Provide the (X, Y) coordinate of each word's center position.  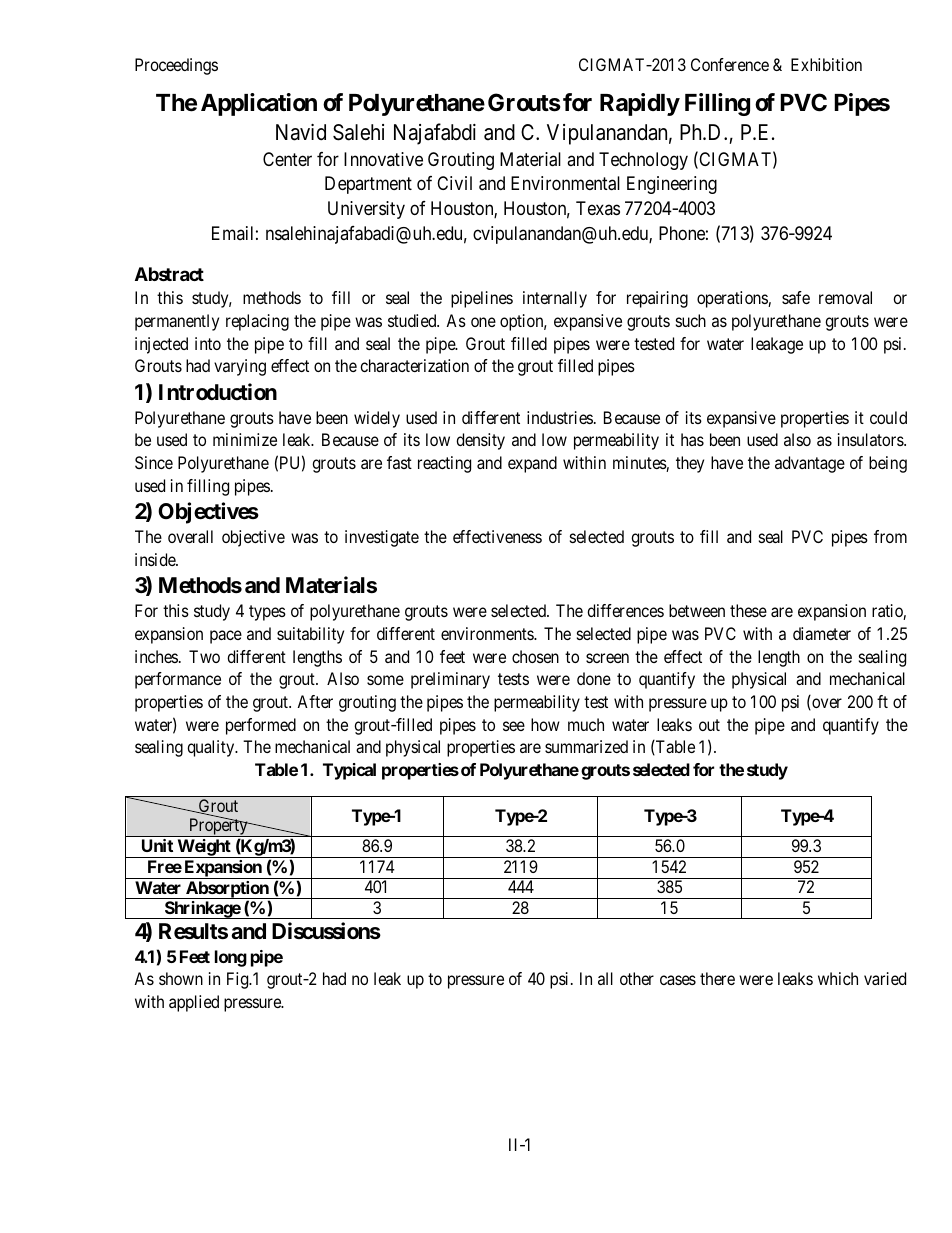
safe (796, 297)
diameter (822, 633)
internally (555, 299)
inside (156, 559)
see (514, 726)
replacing (257, 322)
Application (259, 104)
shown (181, 978)
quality (212, 748)
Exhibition (826, 64)
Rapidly (640, 104)
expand (532, 464)
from (890, 536)
